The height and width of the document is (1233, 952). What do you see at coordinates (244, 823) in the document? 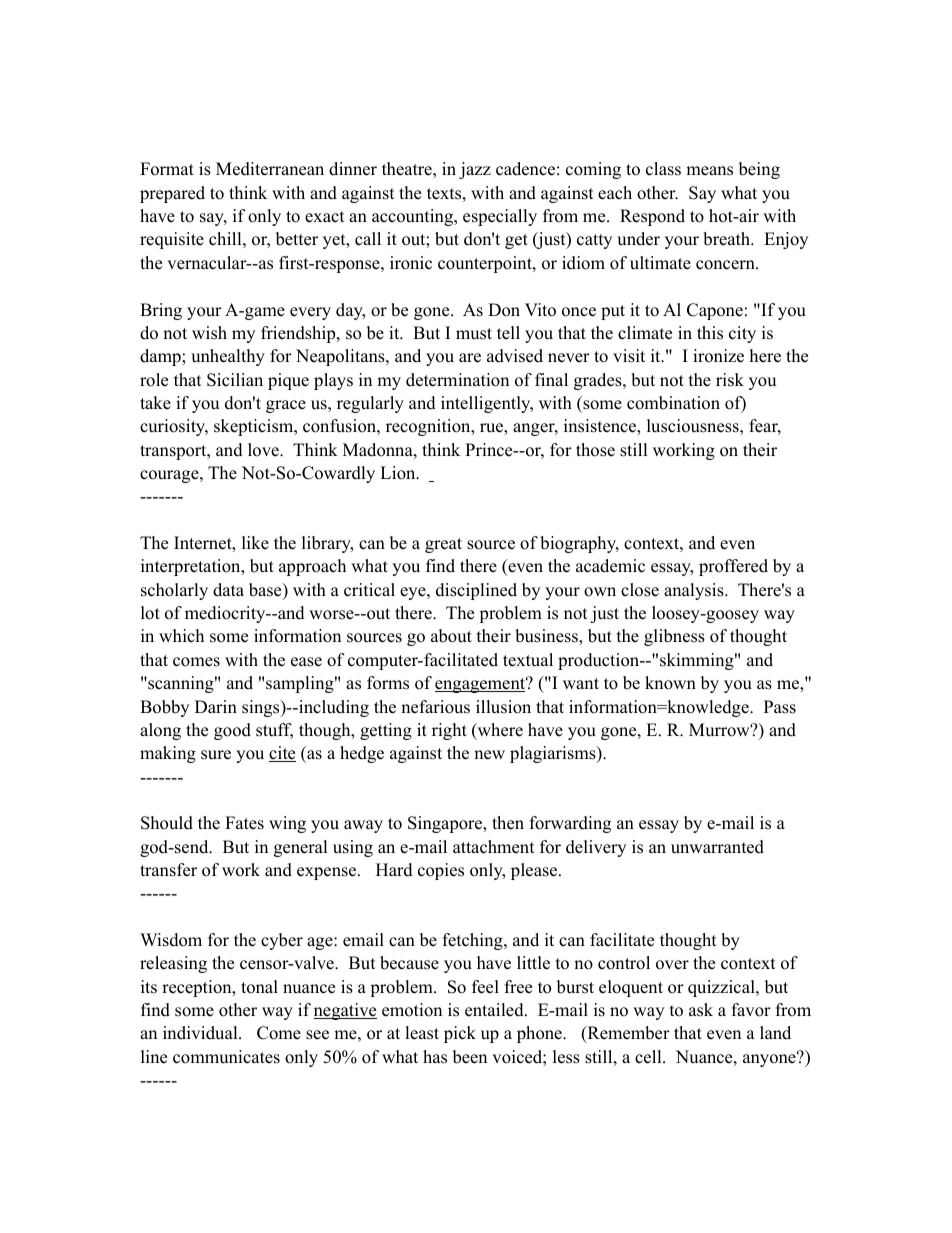
I see `Fates` at bounding box center [244, 823].
